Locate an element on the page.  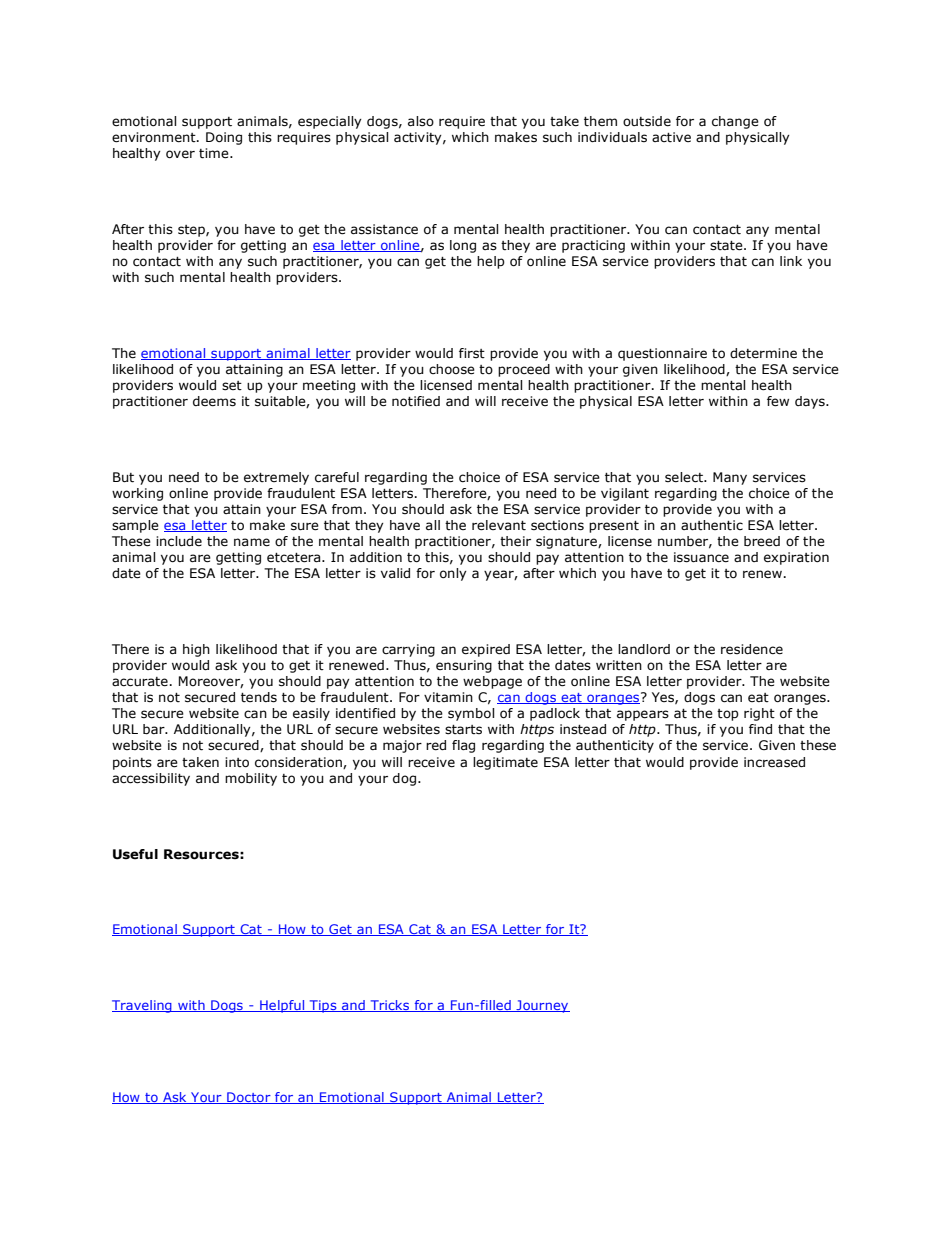
high is located at coordinates (196, 650).
